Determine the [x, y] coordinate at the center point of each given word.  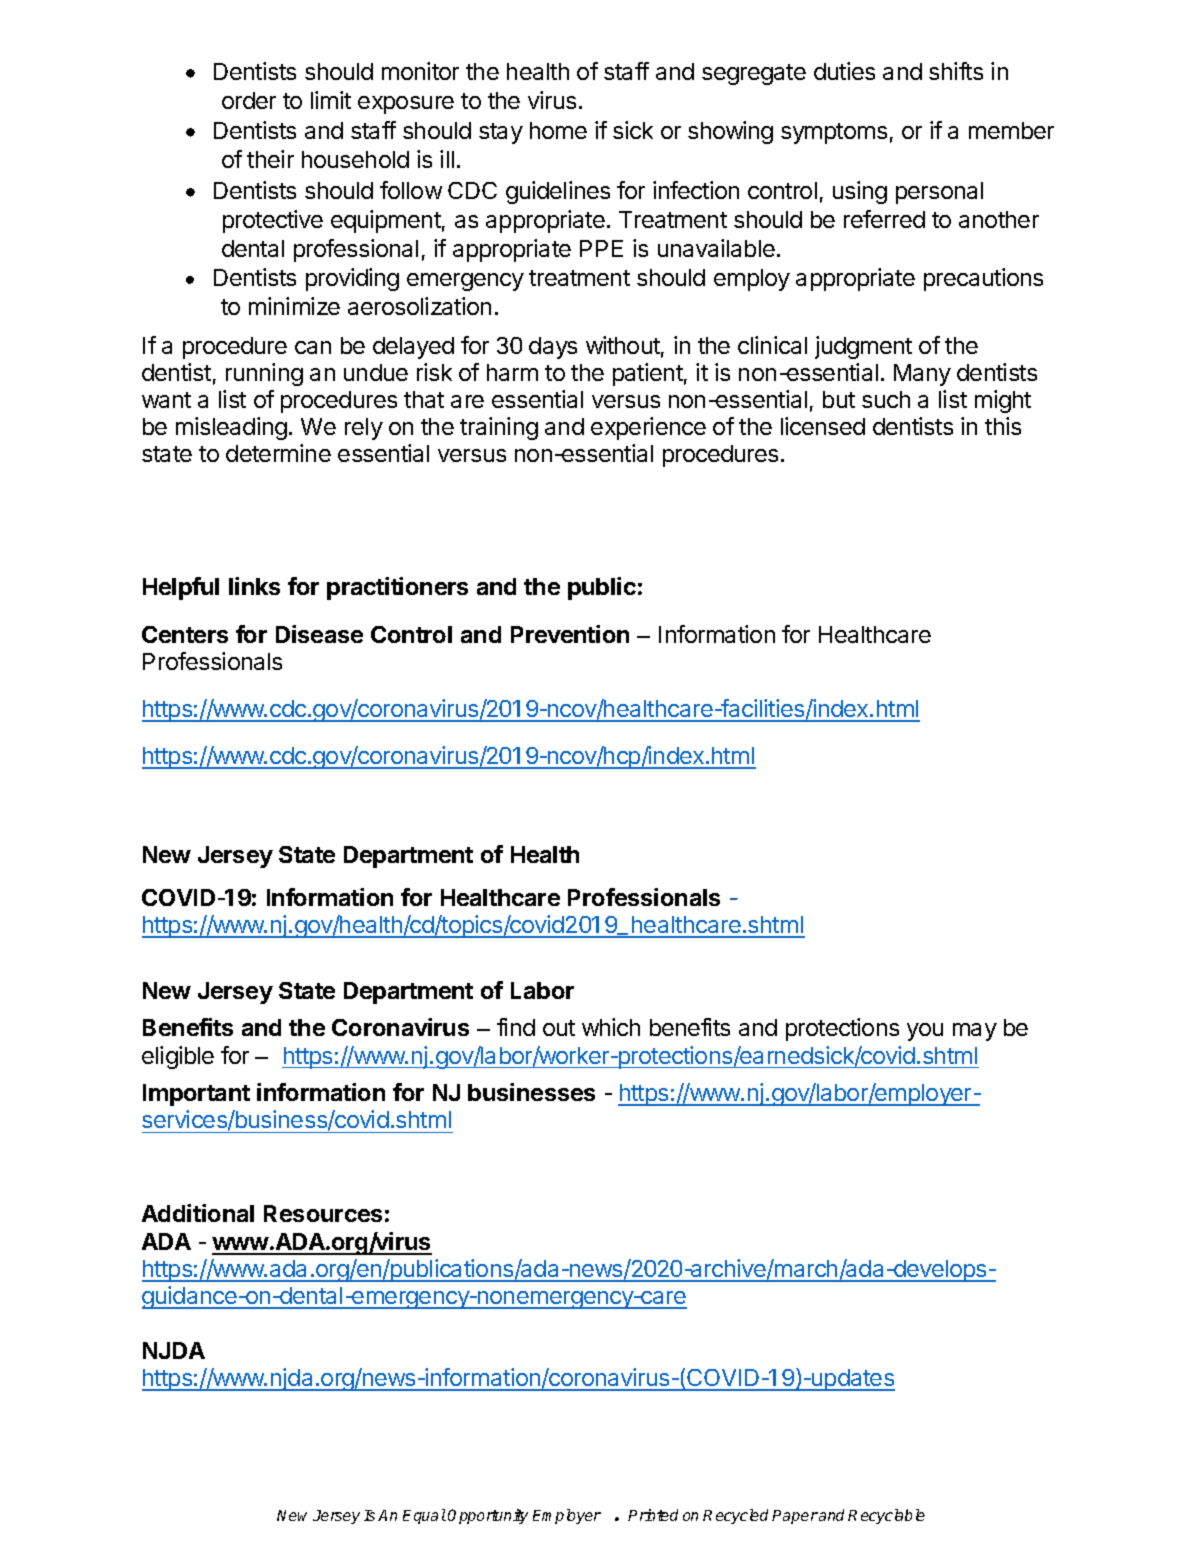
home [558, 130]
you [925, 1032]
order [249, 100]
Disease [319, 634]
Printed [653, 1515]
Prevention [570, 634]
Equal [424, 1516]
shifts [956, 71]
